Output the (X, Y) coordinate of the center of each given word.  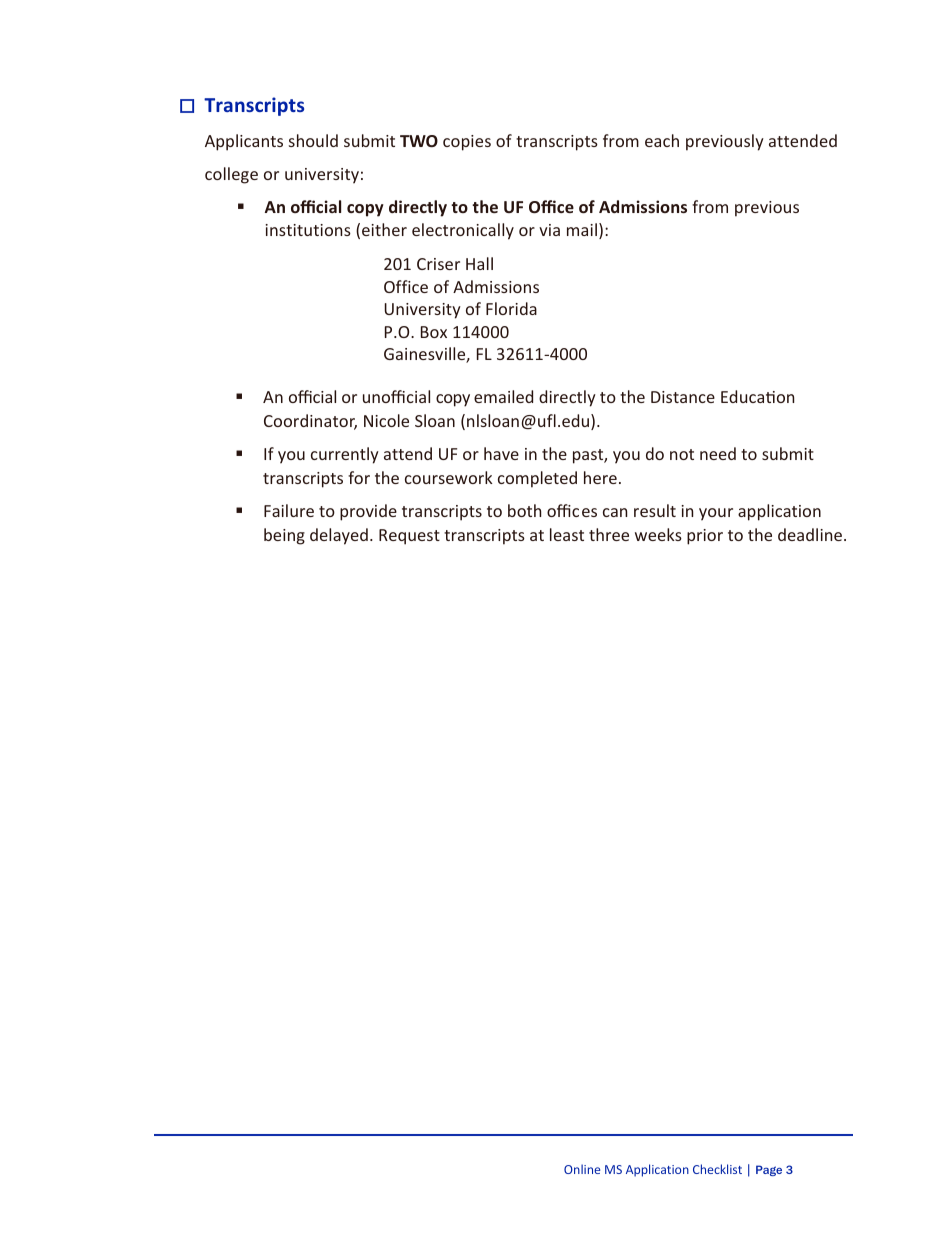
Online (582, 1169)
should (313, 140)
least (567, 534)
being (284, 536)
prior (705, 537)
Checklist (717, 1169)
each (662, 140)
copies (467, 143)
